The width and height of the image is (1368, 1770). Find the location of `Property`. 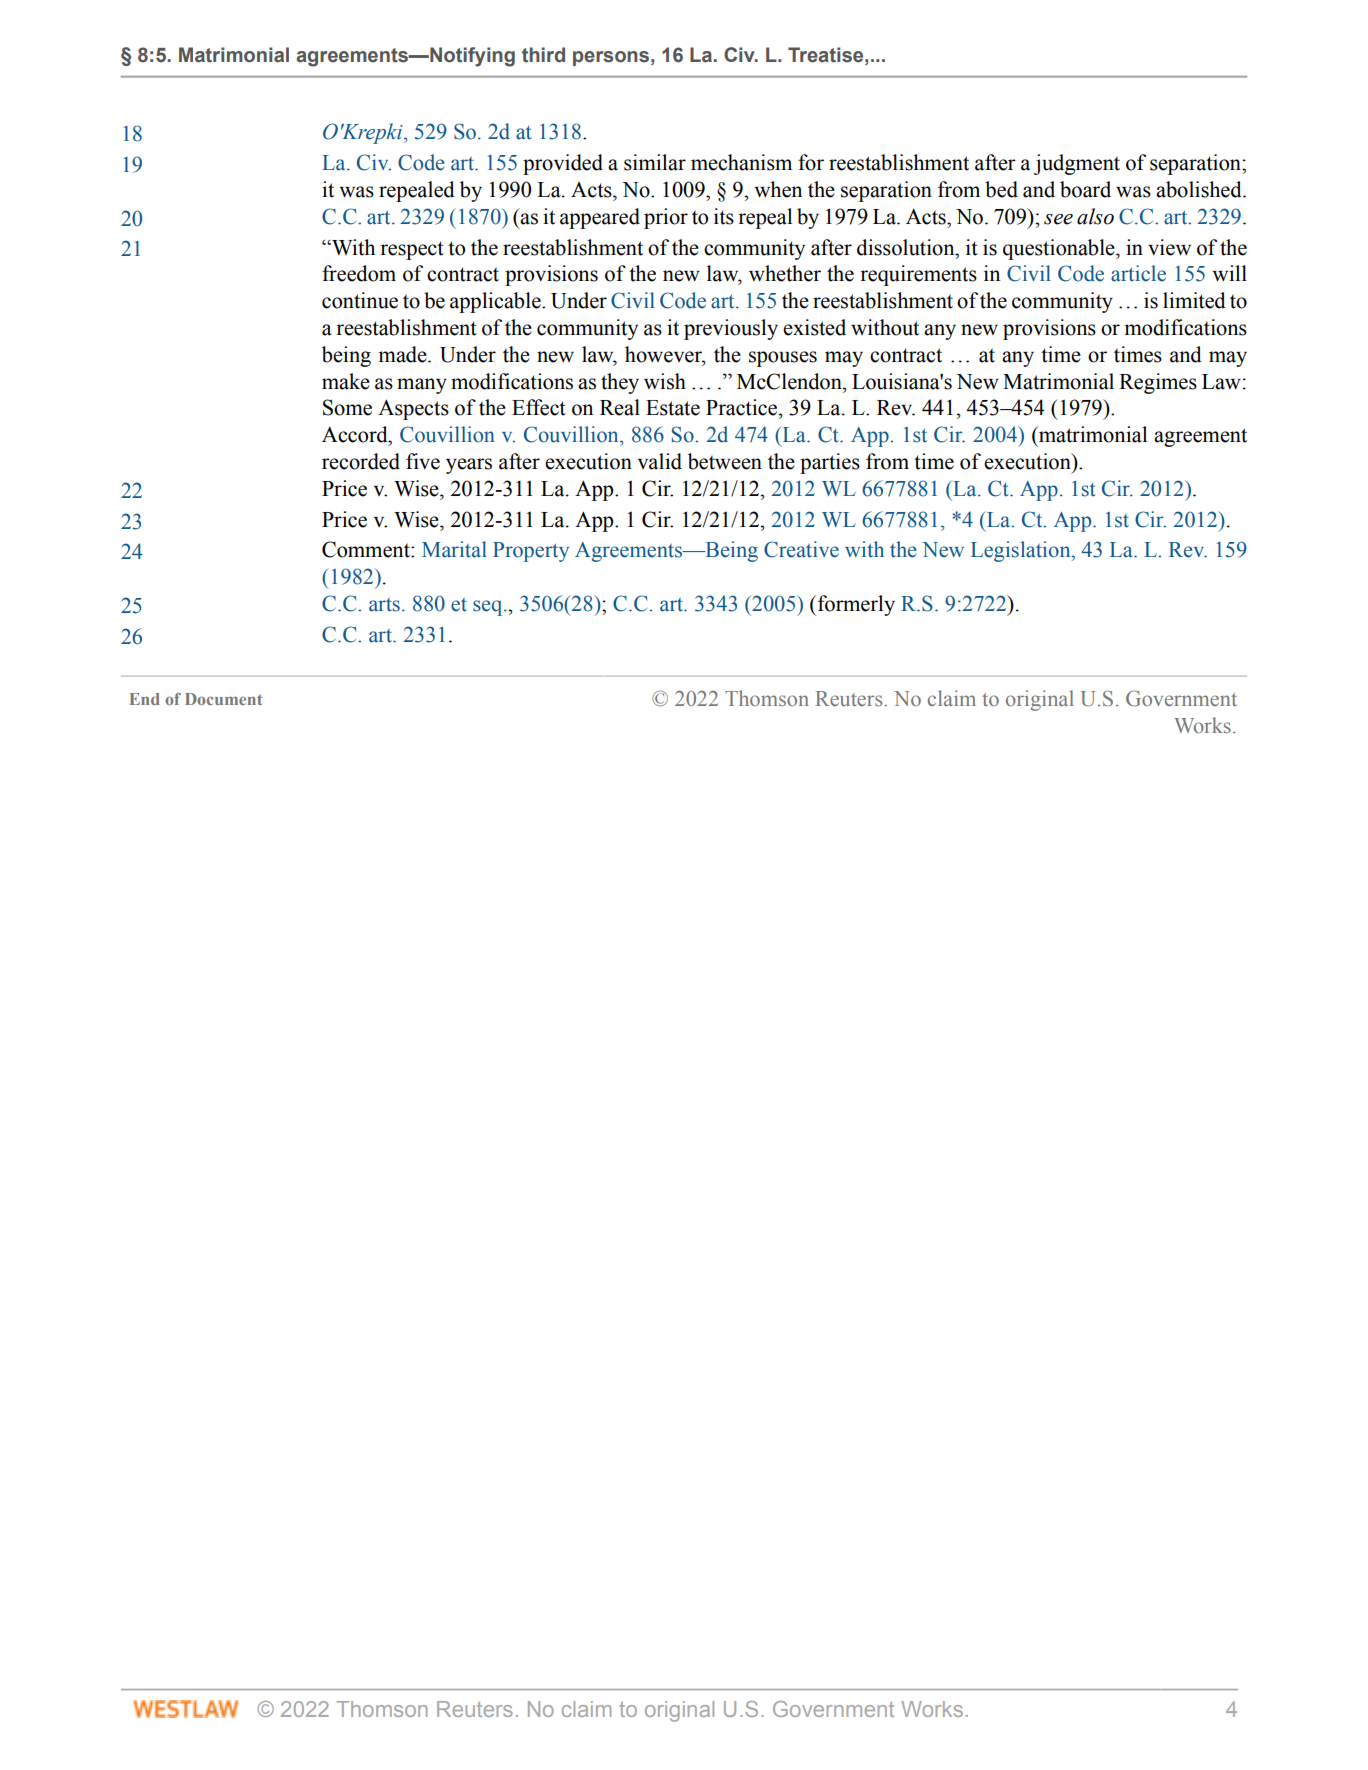

Property is located at coordinates (531, 552).
